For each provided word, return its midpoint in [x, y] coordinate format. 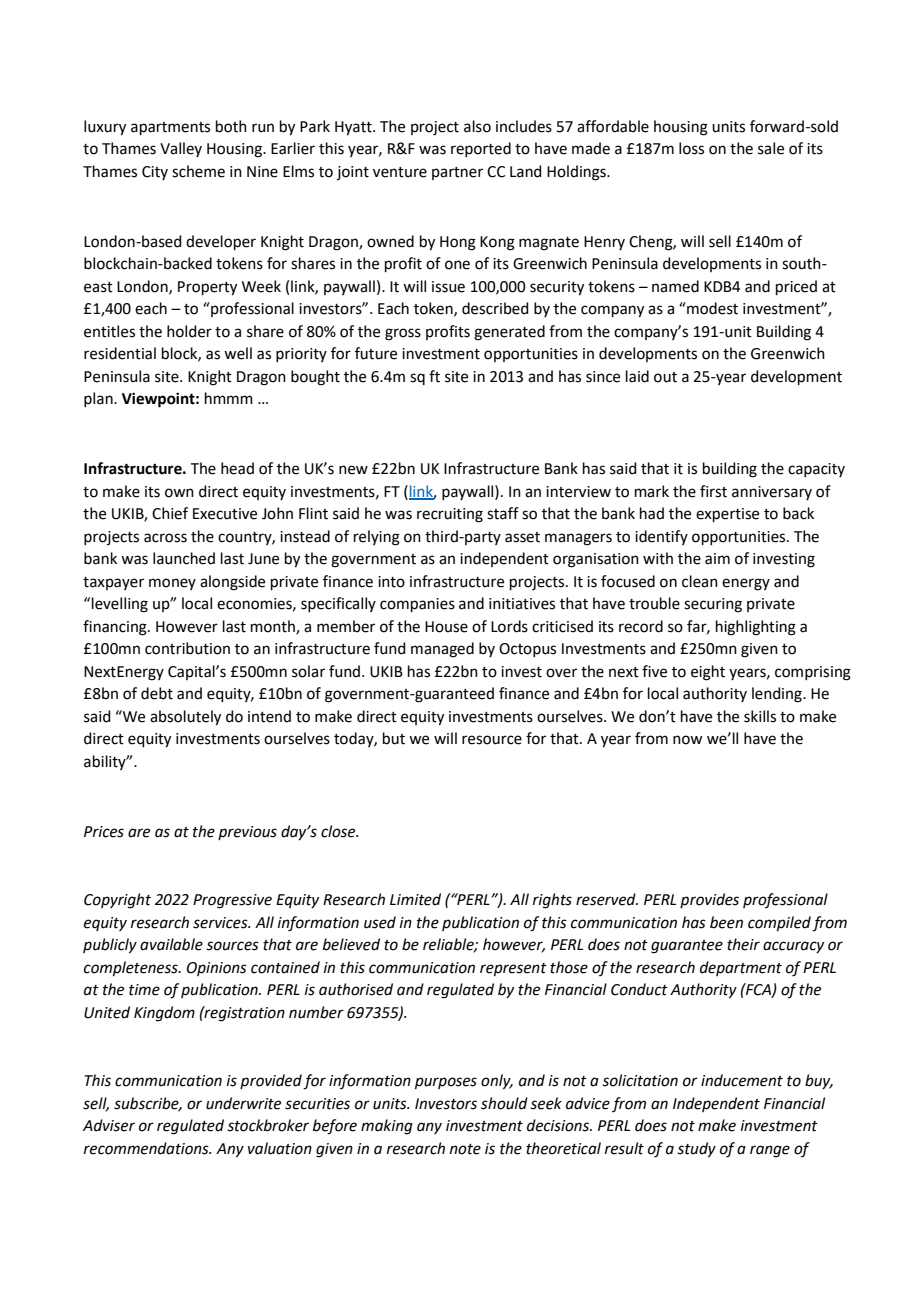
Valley [181, 149]
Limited [415, 899]
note [465, 1149]
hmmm [229, 398]
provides [709, 900]
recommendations [147, 1148]
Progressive [232, 901]
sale [771, 148]
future [376, 353]
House [446, 627]
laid [637, 376]
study [696, 1150]
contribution [187, 648]
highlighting [756, 628]
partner [457, 173]
